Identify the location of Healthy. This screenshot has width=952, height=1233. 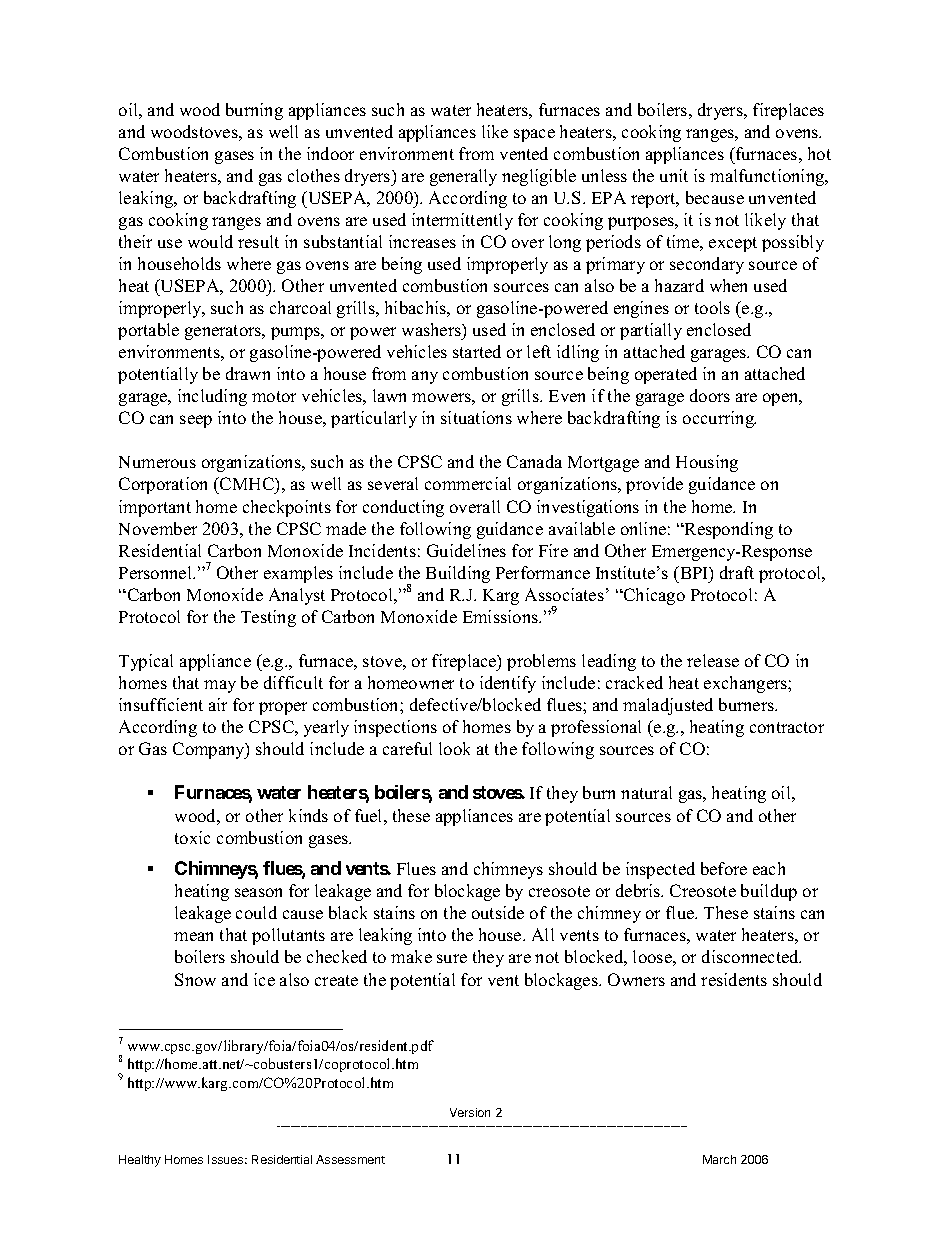
(140, 1161).
